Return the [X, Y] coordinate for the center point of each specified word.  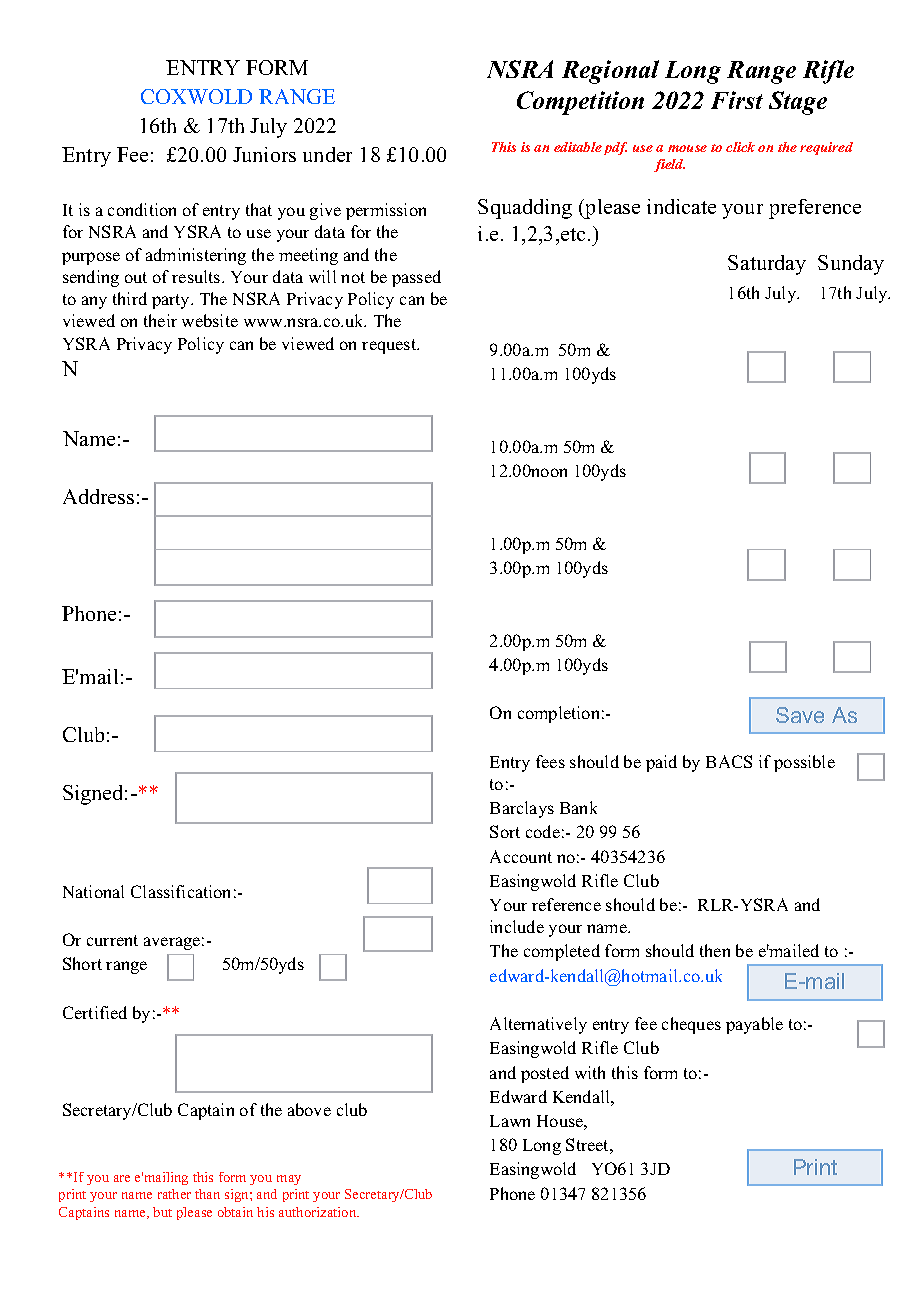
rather [174, 1194]
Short [82, 963]
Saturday [767, 265]
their [160, 320]
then [715, 950]
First [737, 100]
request [390, 346]
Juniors [264, 154]
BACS [729, 761]
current [112, 940]
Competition [580, 103]
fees [550, 761]
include [517, 926]
